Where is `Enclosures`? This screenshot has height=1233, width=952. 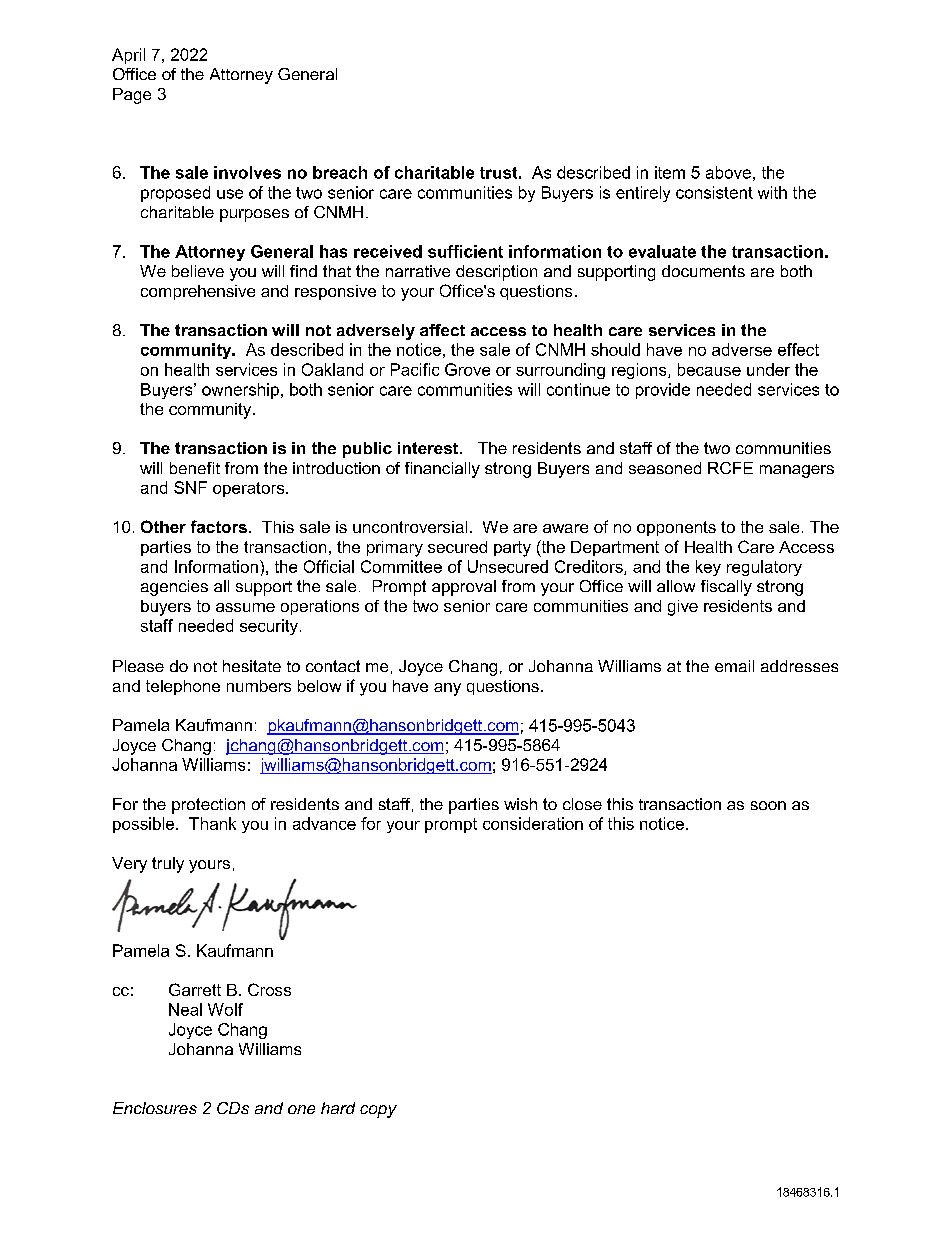
Enclosures is located at coordinates (155, 1108).
